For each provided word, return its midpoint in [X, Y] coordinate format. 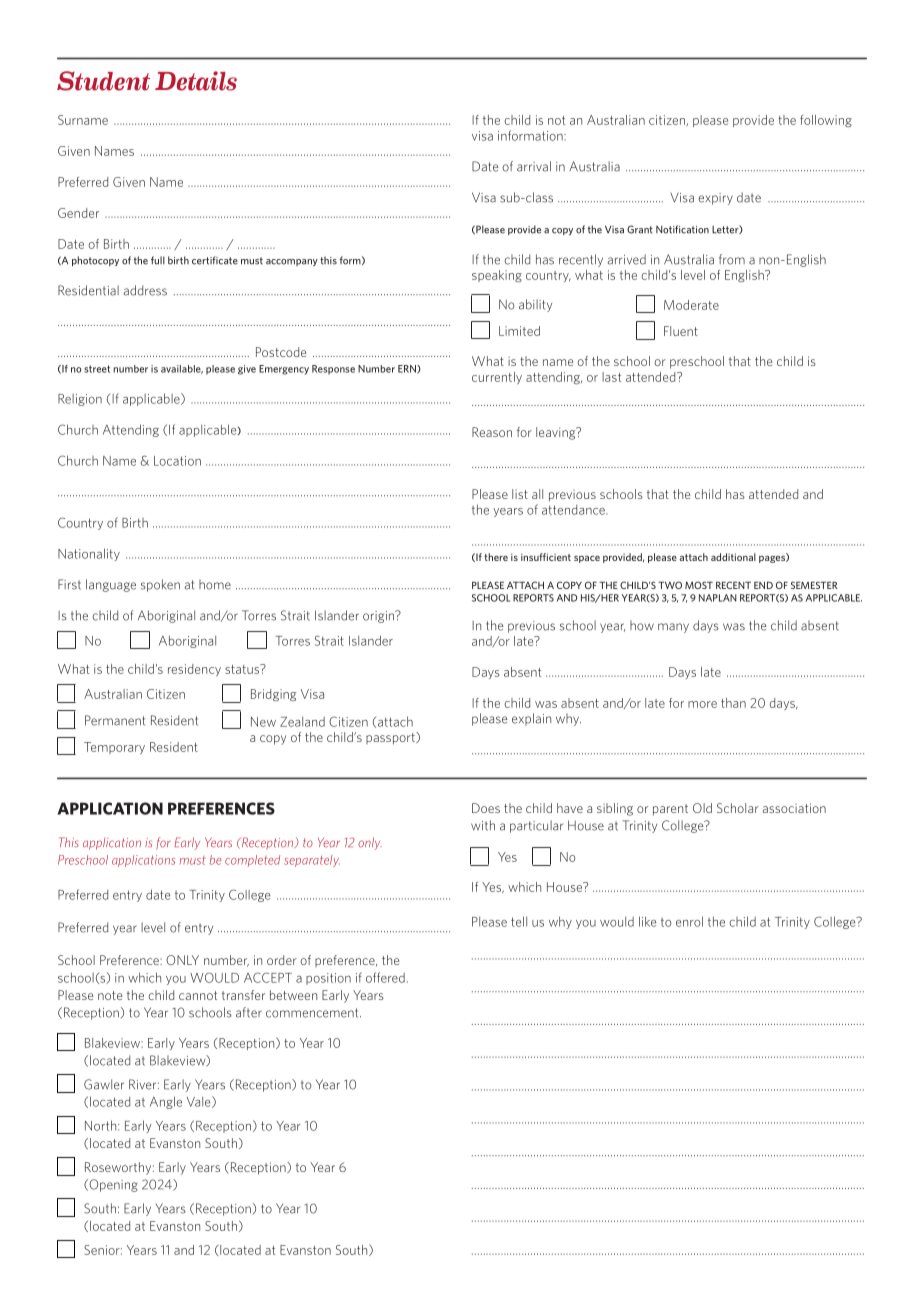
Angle [166, 1102]
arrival [534, 166]
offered [385, 977]
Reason [492, 432]
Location [177, 461]
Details [196, 81]
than [733, 703]
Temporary [114, 748]
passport [391, 738]
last [611, 377]
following [826, 121]
